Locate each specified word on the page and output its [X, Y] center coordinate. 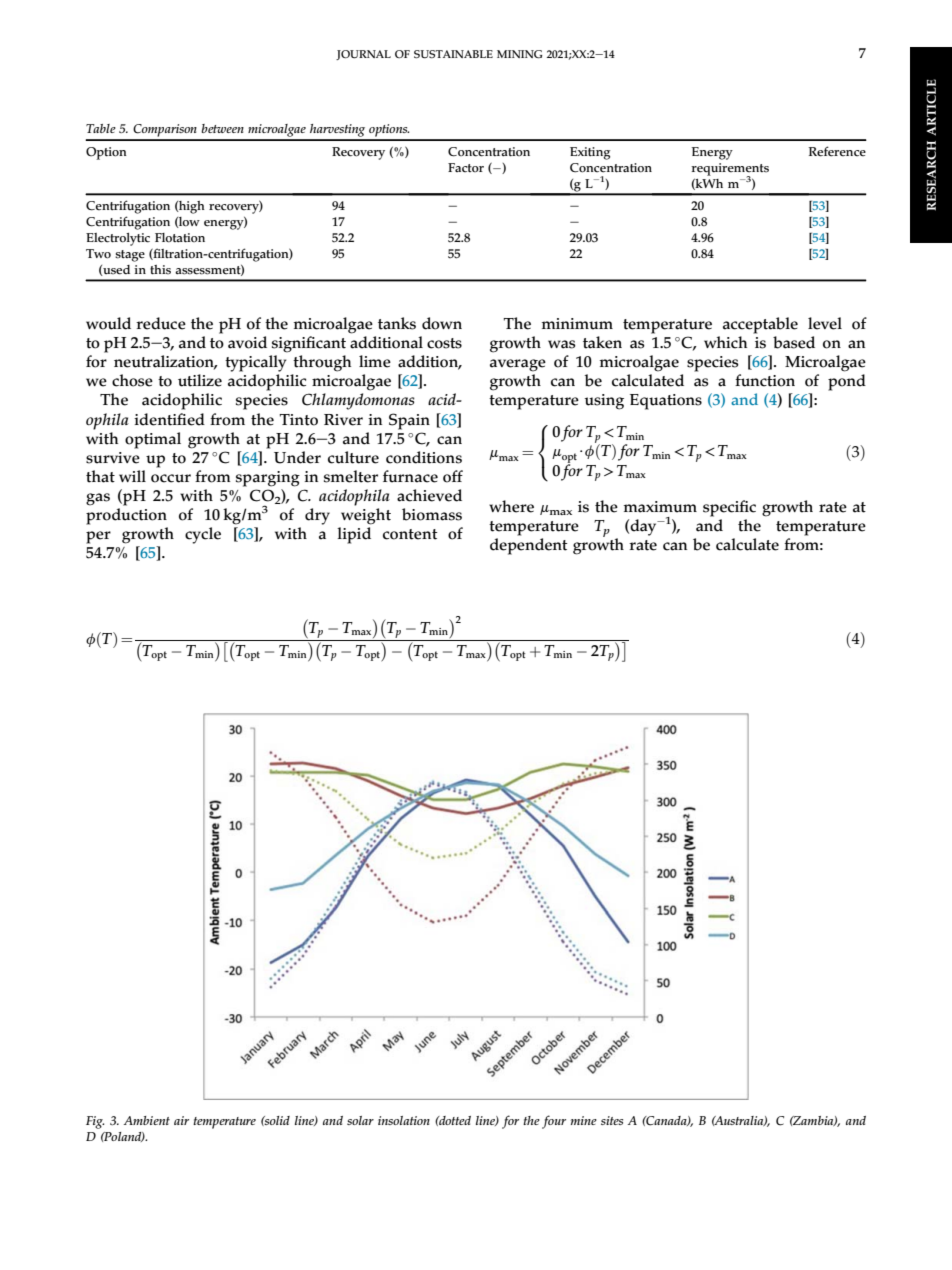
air [181, 1120]
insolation [404, 1120]
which [725, 342]
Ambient [147, 1120]
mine [584, 1120]
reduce [161, 323]
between [222, 128]
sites [612, 1120]
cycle [203, 535]
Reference [837, 151]
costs [444, 343]
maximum [660, 507]
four [554, 1122]
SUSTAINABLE [453, 54]
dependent [529, 546]
